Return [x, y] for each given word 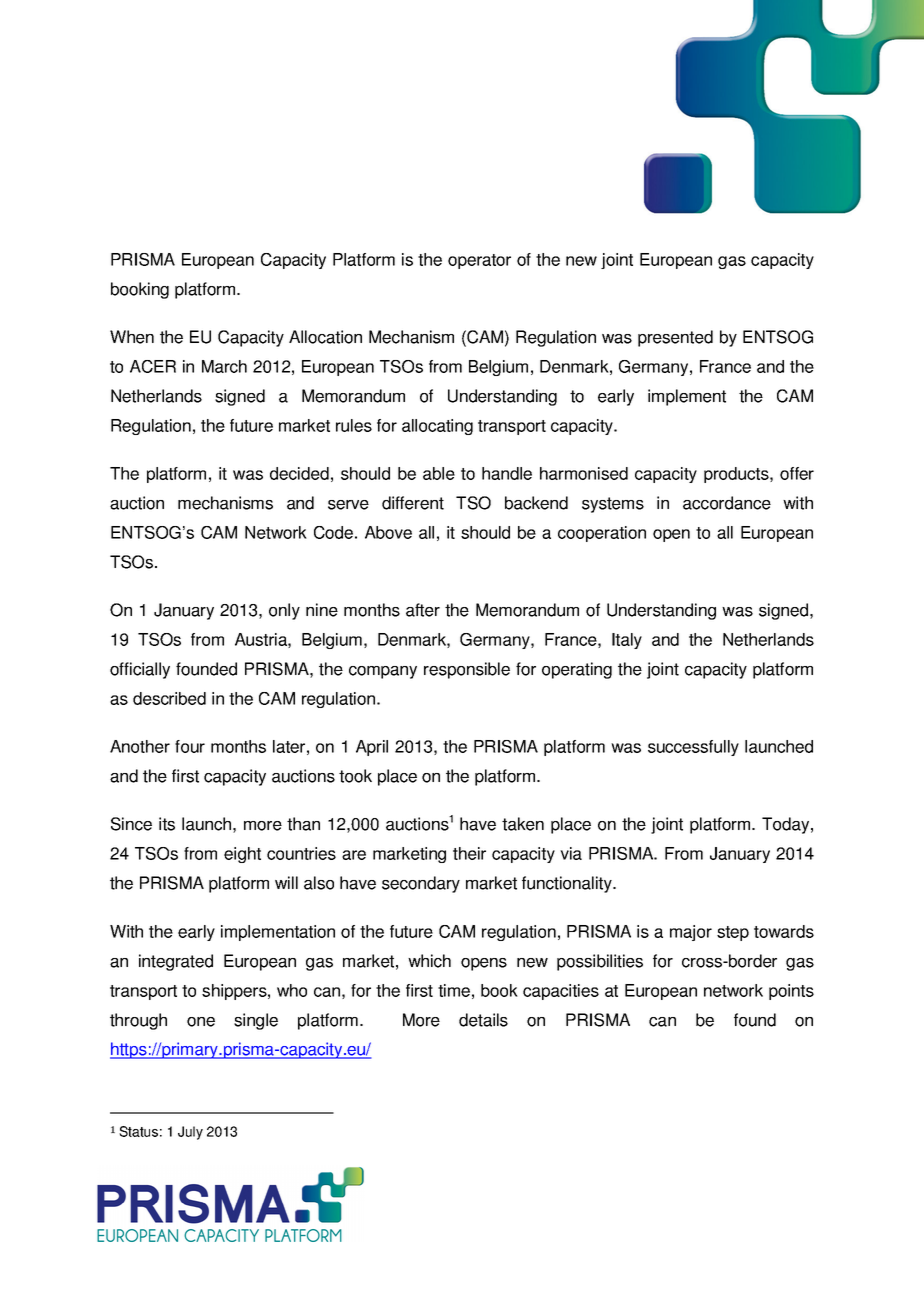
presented [675, 338]
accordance [727, 503]
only [284, 611]
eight [242, 855]
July [190, 1133]
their [469, 853]
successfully [693, 748]
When [132, 337]
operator [479, 261]
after [423, 610]
